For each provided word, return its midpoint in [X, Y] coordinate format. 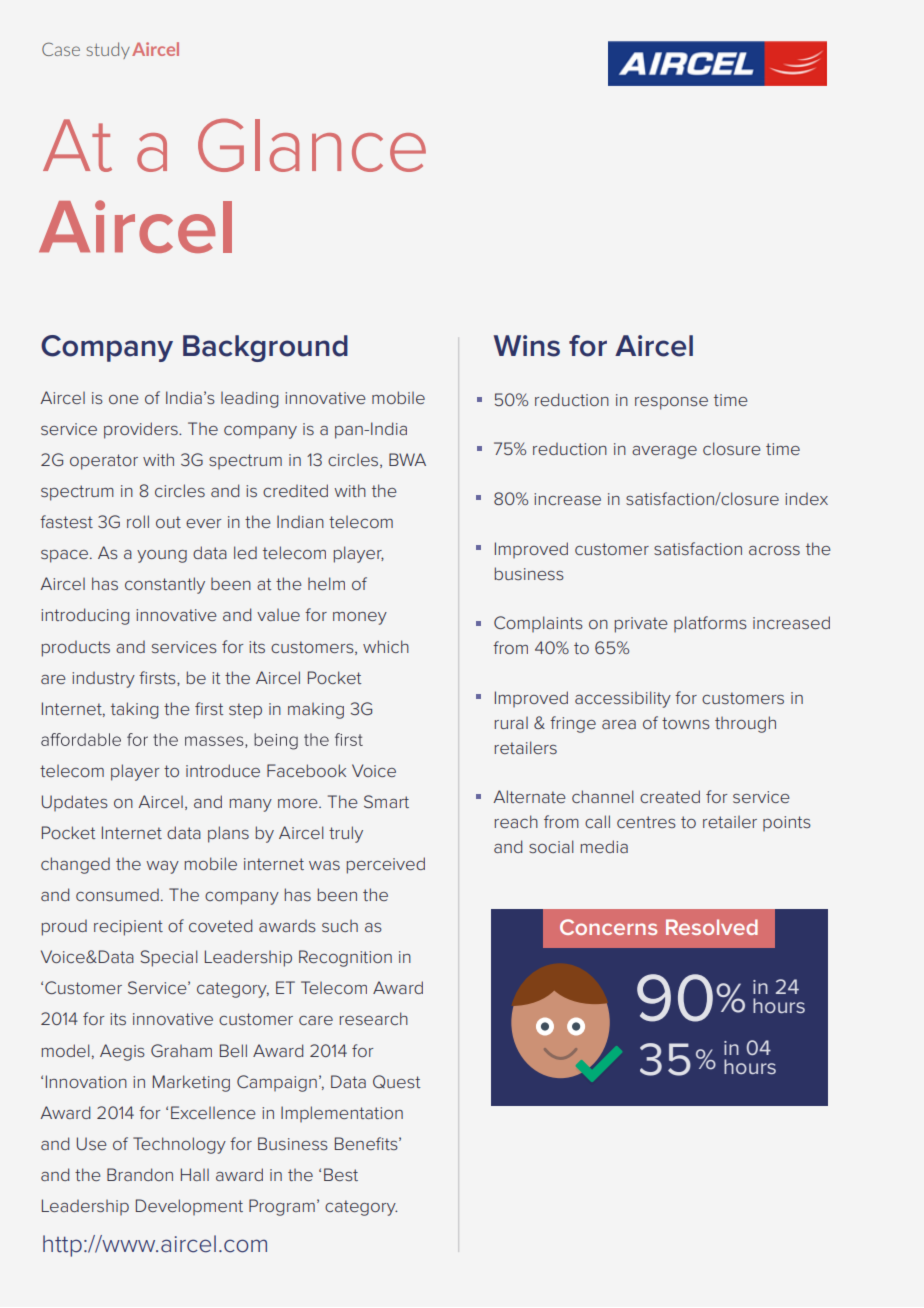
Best [341, 1174]
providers [142, 430]
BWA [407, 459]
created [670, 796]
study [108, 50]
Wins [527, 346]
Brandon [140, 1174]
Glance [312, 145]
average [664, 452]
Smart [386, 801]
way [162, 867]
